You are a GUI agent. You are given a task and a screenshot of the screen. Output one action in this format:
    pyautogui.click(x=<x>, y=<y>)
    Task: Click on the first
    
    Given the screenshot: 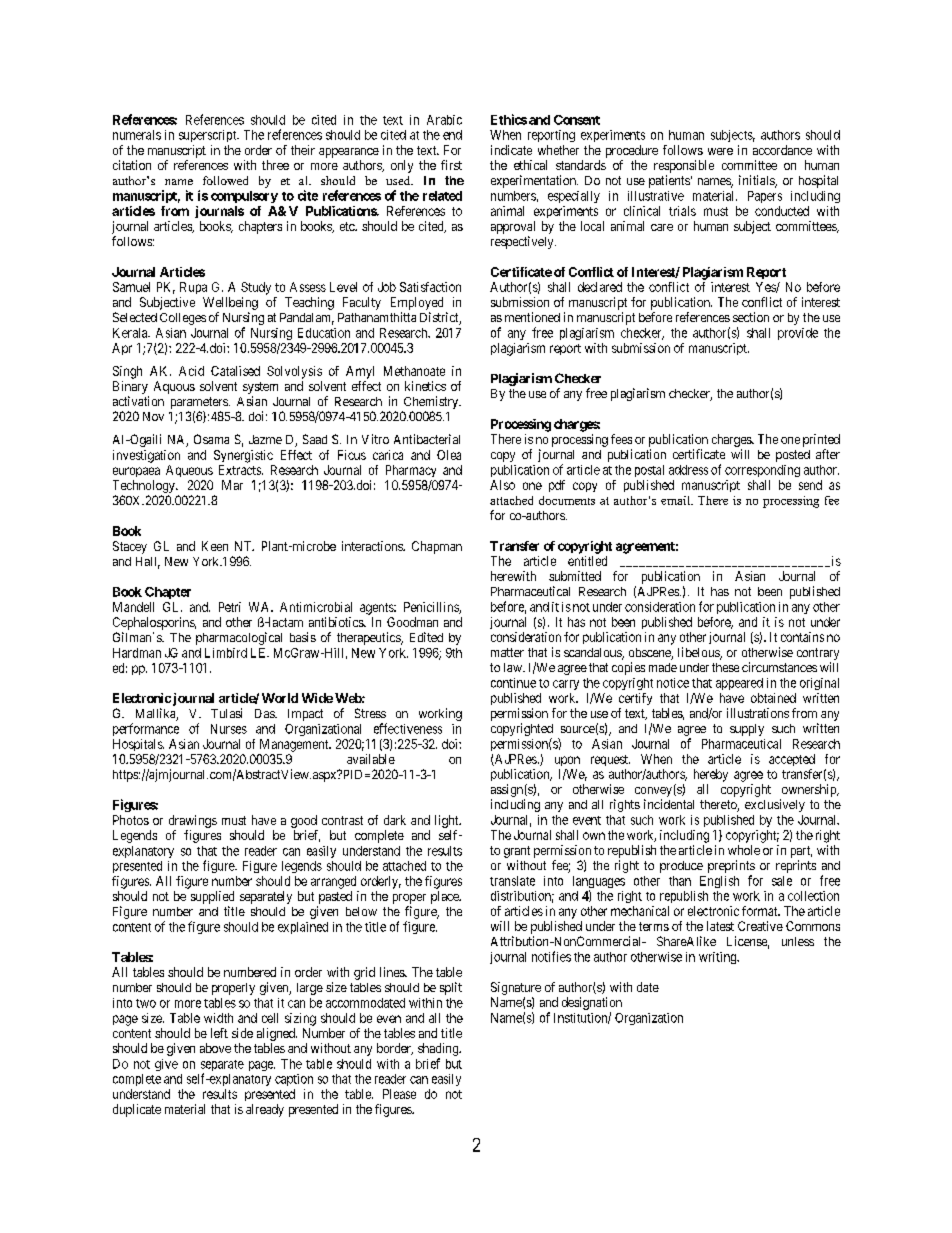 What is the action you would take?
    pyautogui.click(x=451, y=165)
